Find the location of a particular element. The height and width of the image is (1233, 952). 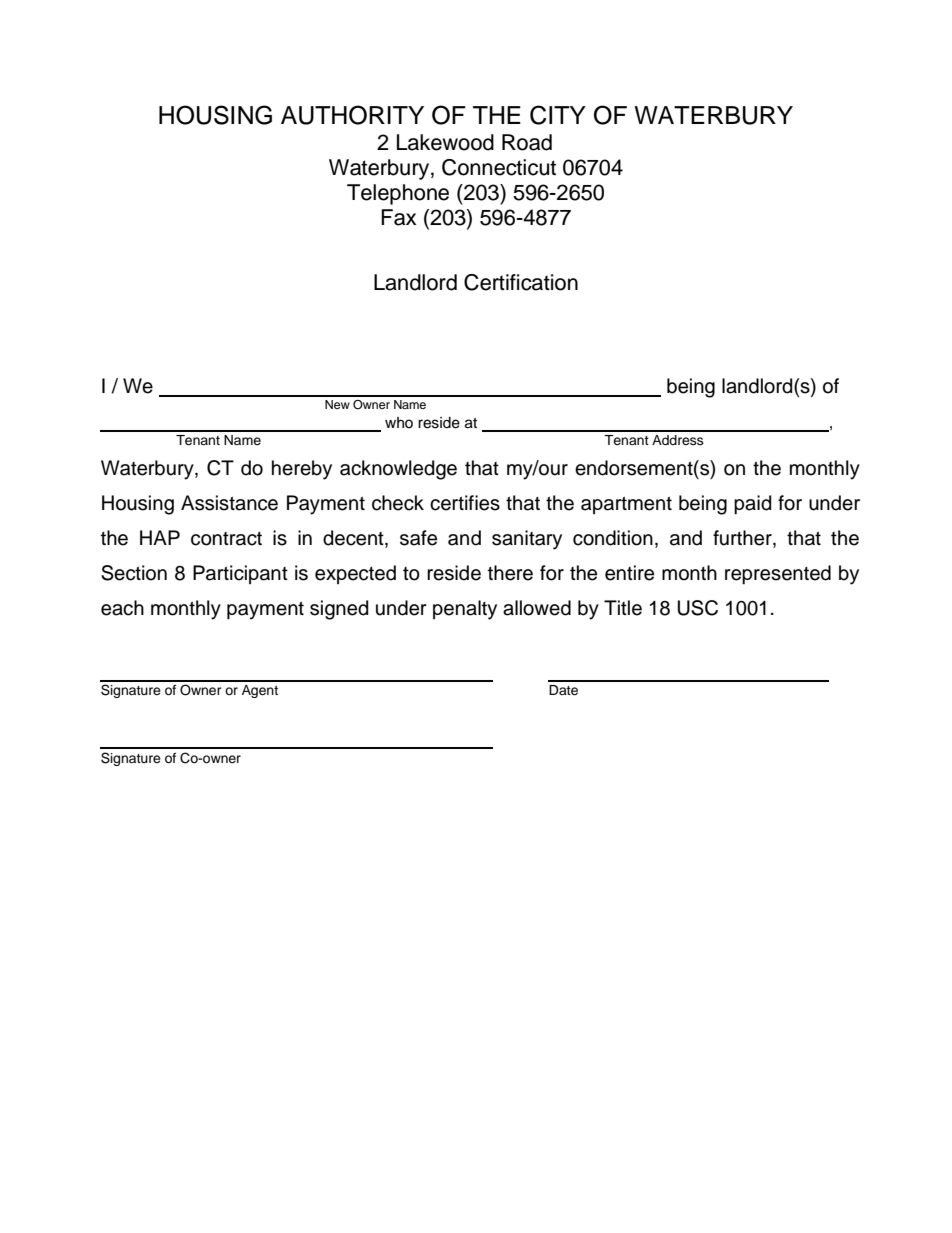

Assistance is located at coordinates (229, 503).
